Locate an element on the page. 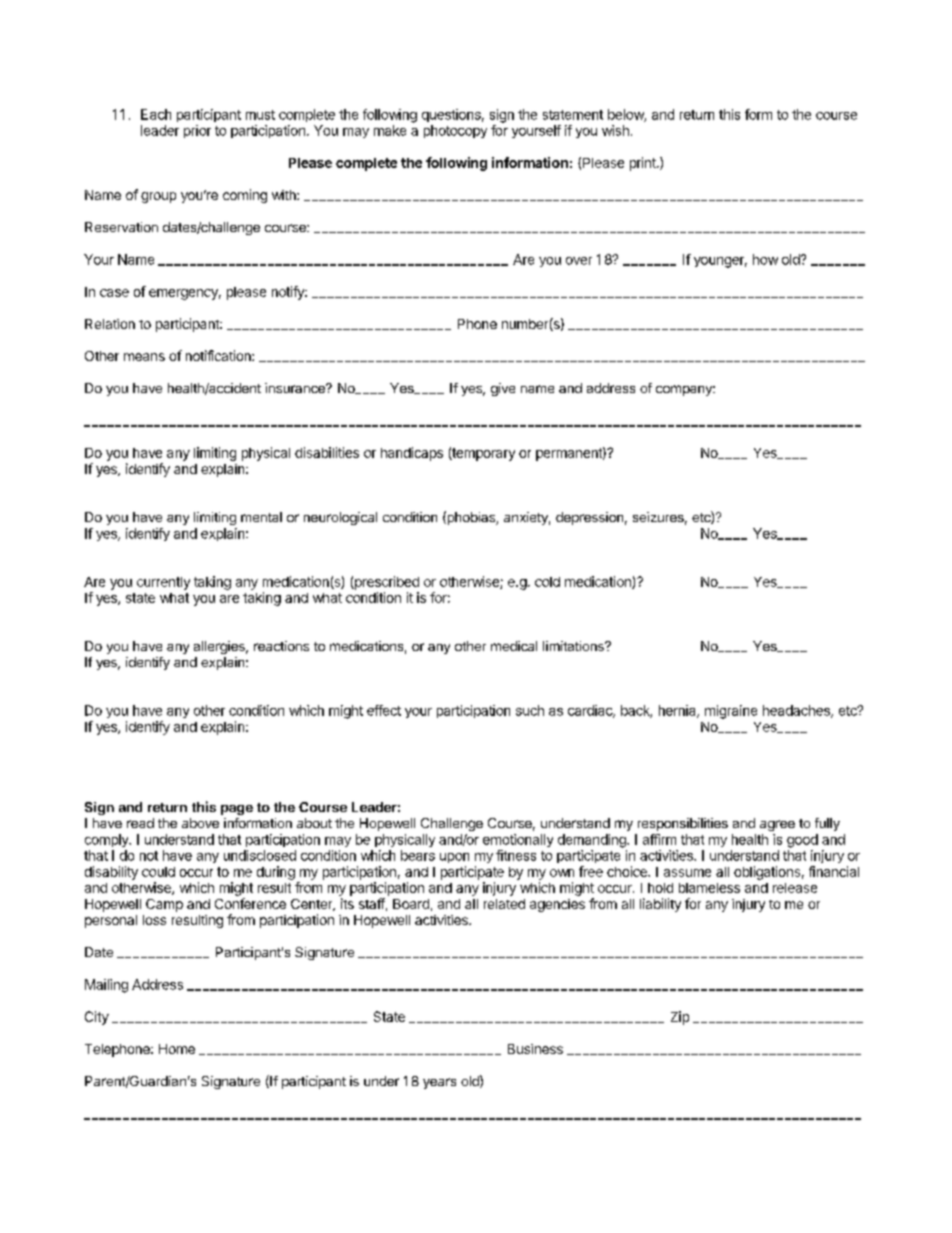  prior is located at coordinates (197, 131).
